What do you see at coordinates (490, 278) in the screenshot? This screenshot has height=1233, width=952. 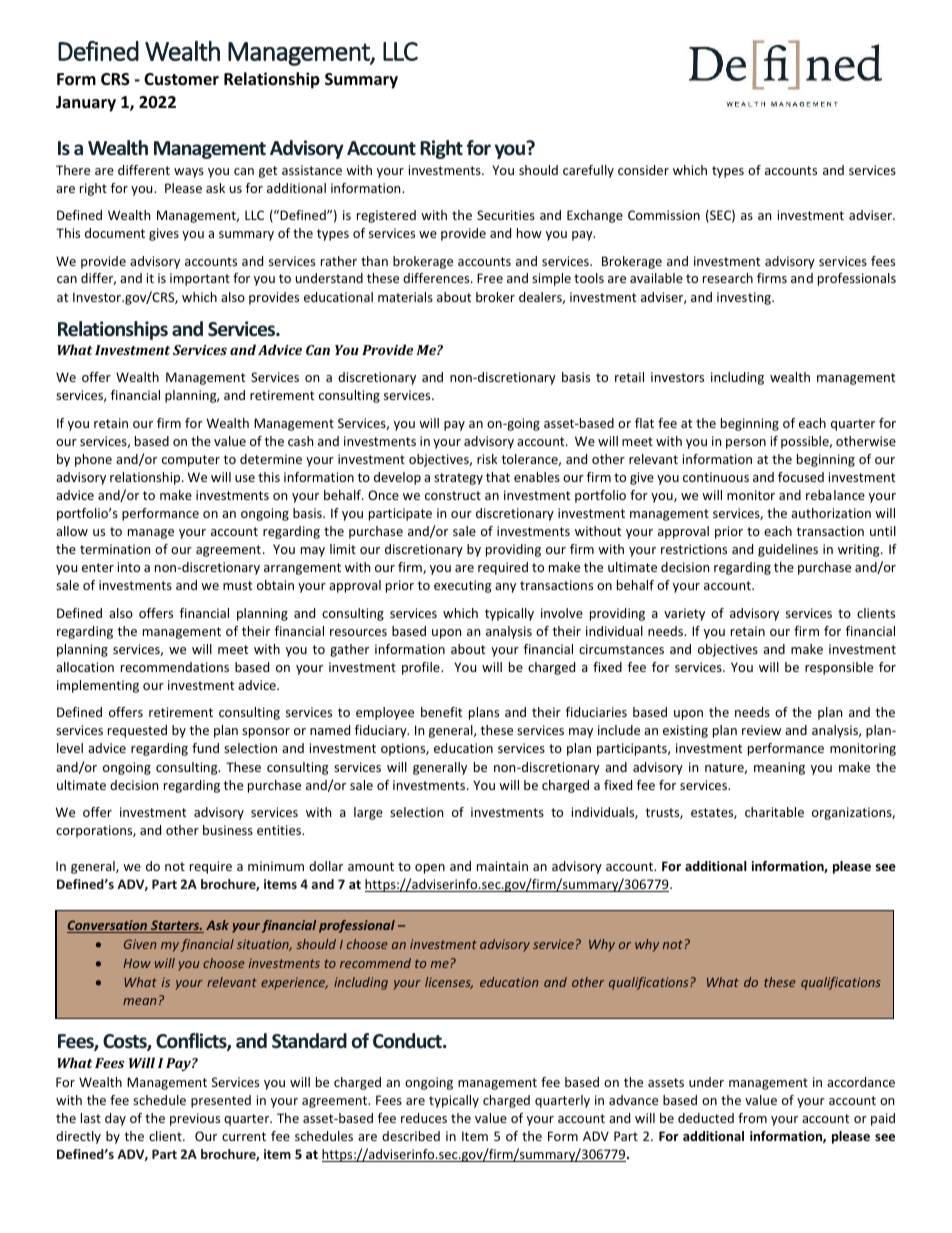 I see `Free` at bounding box center [490, 278].
